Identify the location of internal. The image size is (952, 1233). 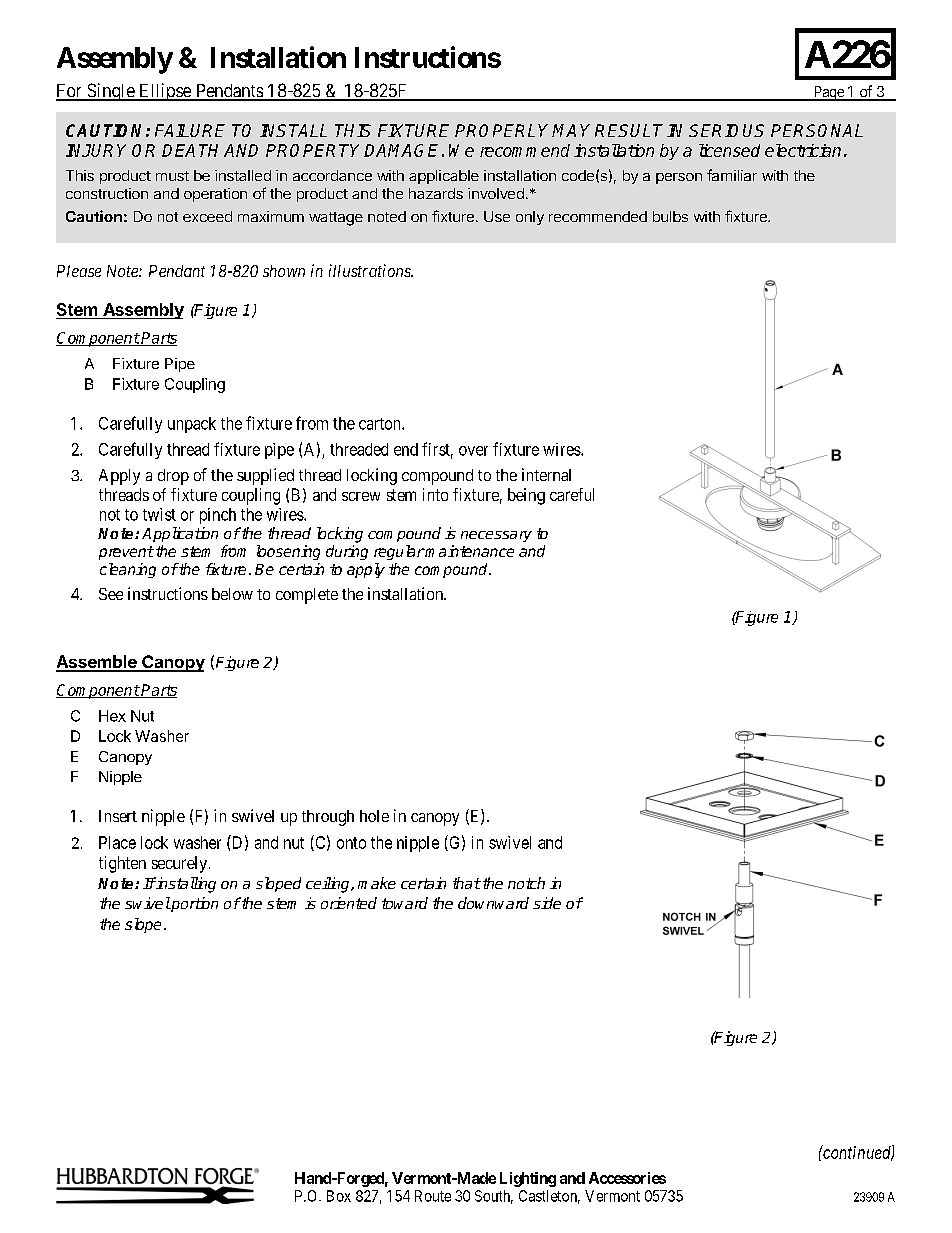
(546, 474).
